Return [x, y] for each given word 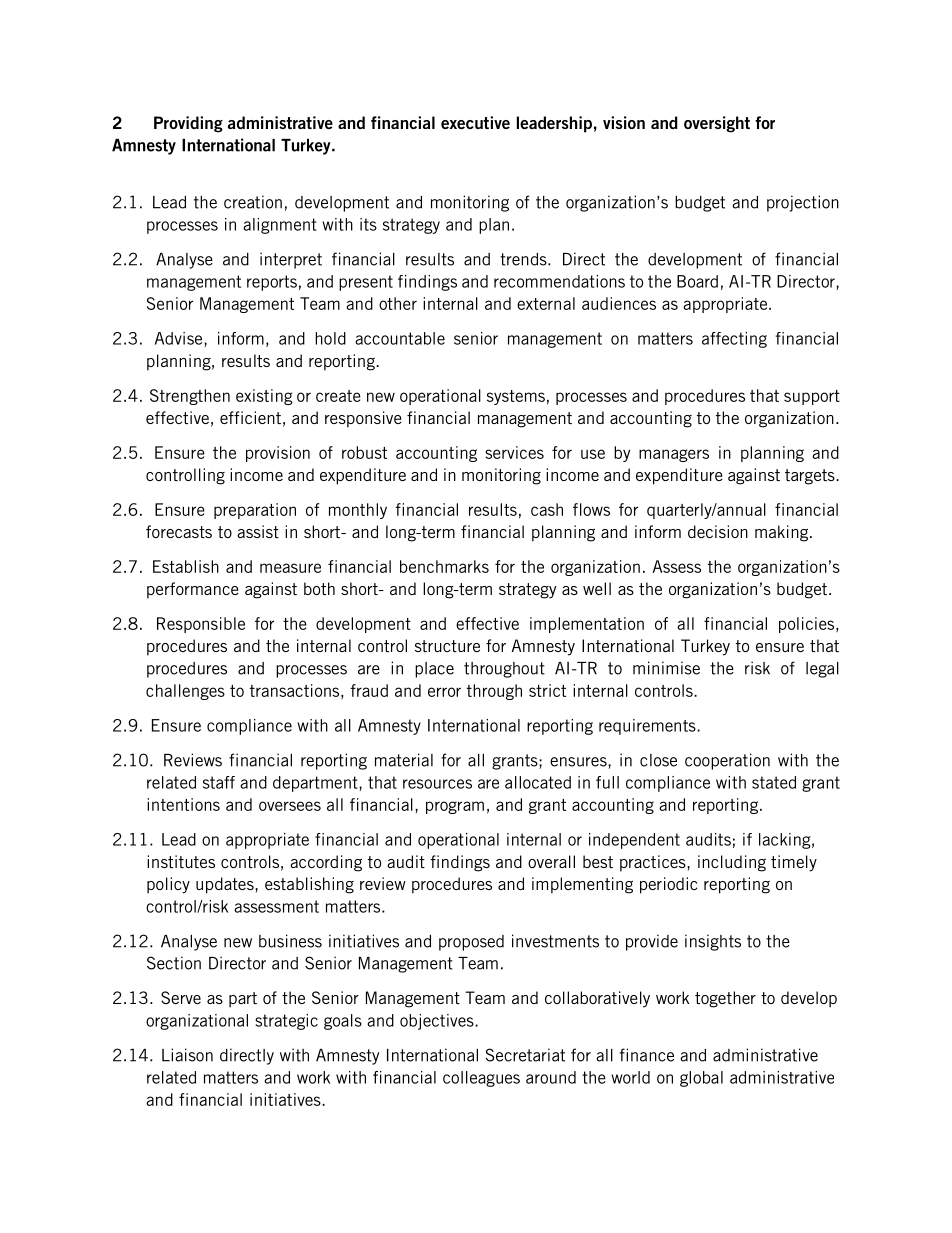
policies [808, 625]
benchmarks [444, 566]
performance [193, 590]
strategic [286, 1022]
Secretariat [525, 1055]
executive [475, 122]
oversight [717, 124]
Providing [188, 124]
